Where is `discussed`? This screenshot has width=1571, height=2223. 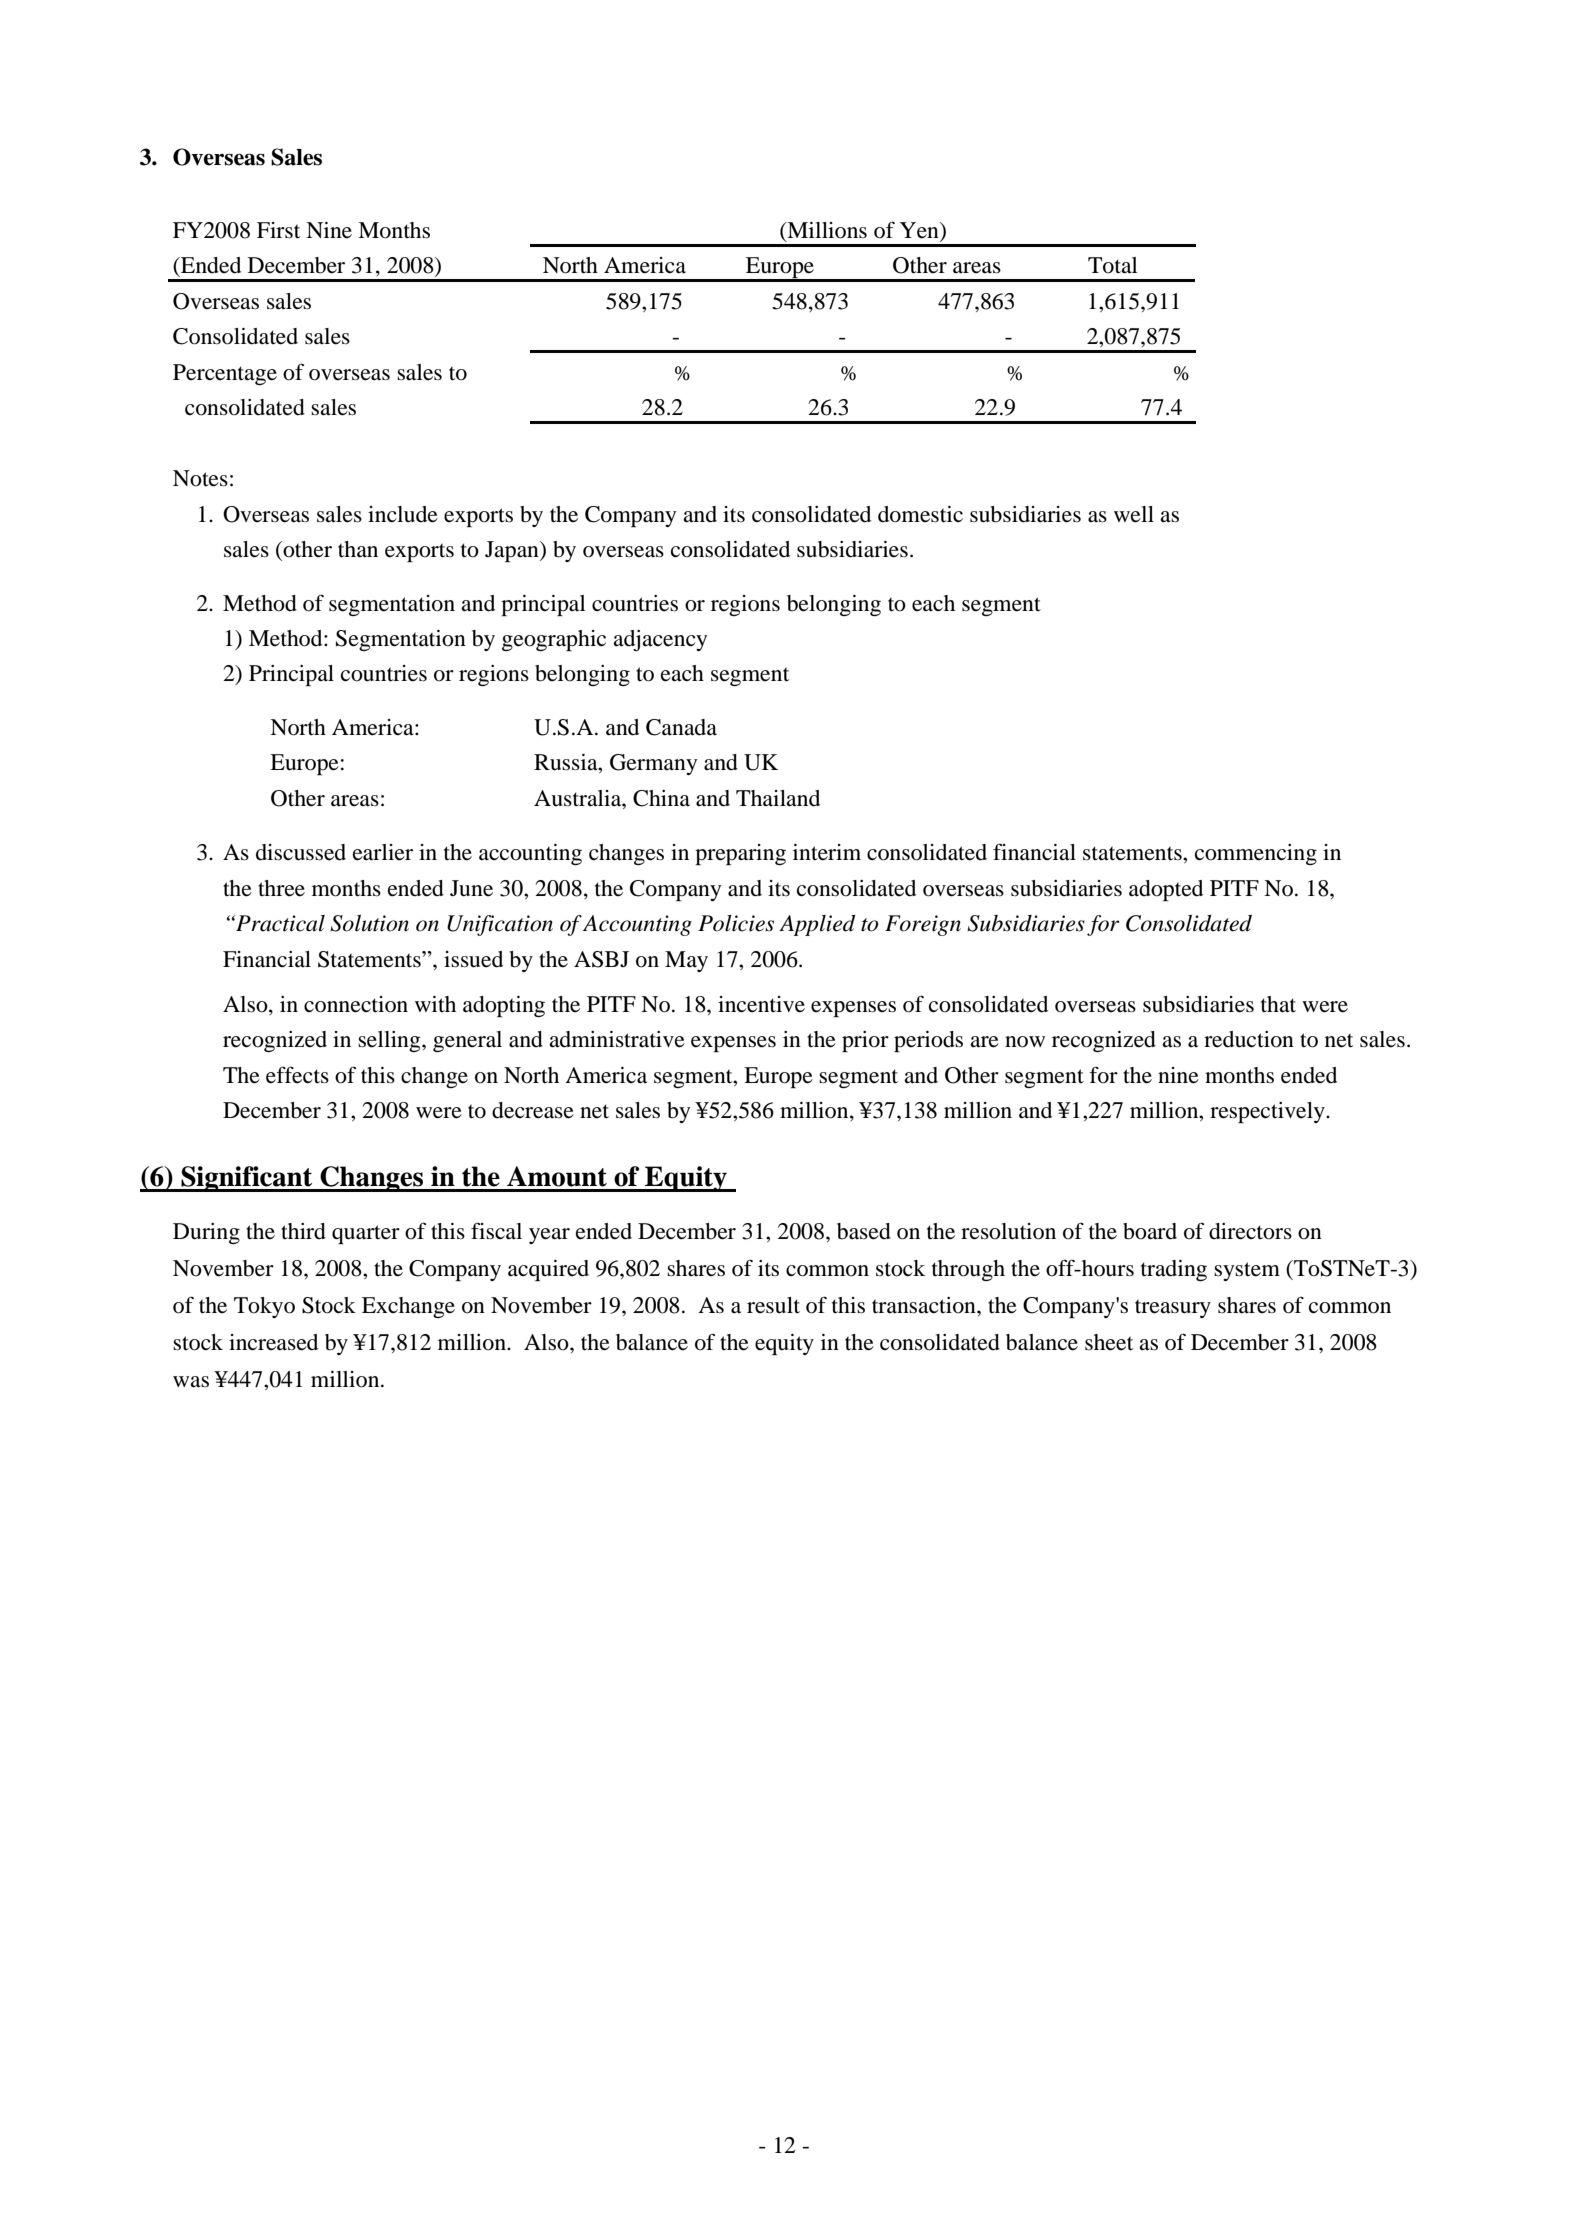 discussed is located at coordinates (301, 852).
